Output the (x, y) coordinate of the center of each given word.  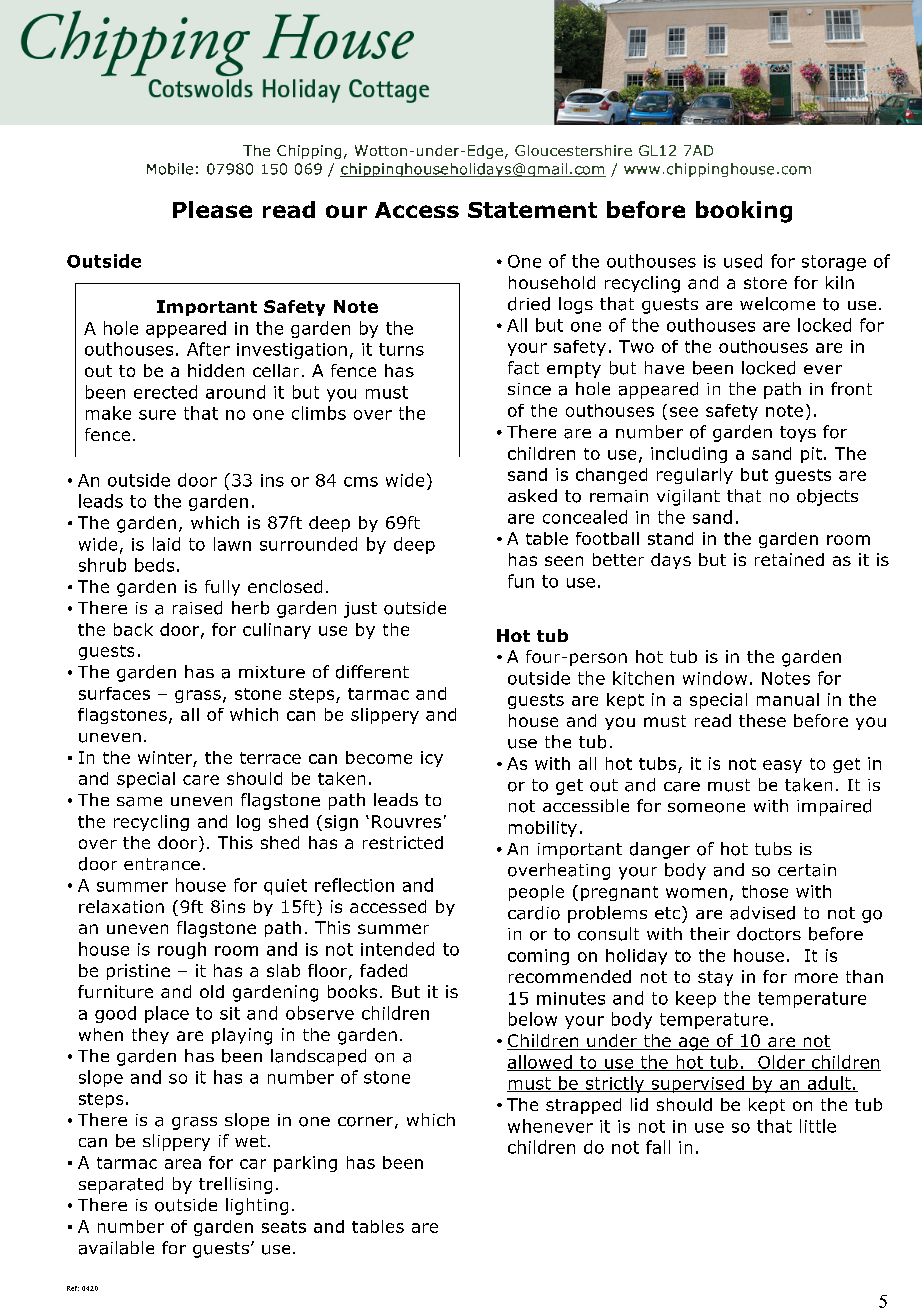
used (743, 261)
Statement (532, 210)
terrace (270, 758)
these (762, 720)
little (818, 1126)
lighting (257, 1206)
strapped (583, 1106)
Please (212, 209)
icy (432, 759)
